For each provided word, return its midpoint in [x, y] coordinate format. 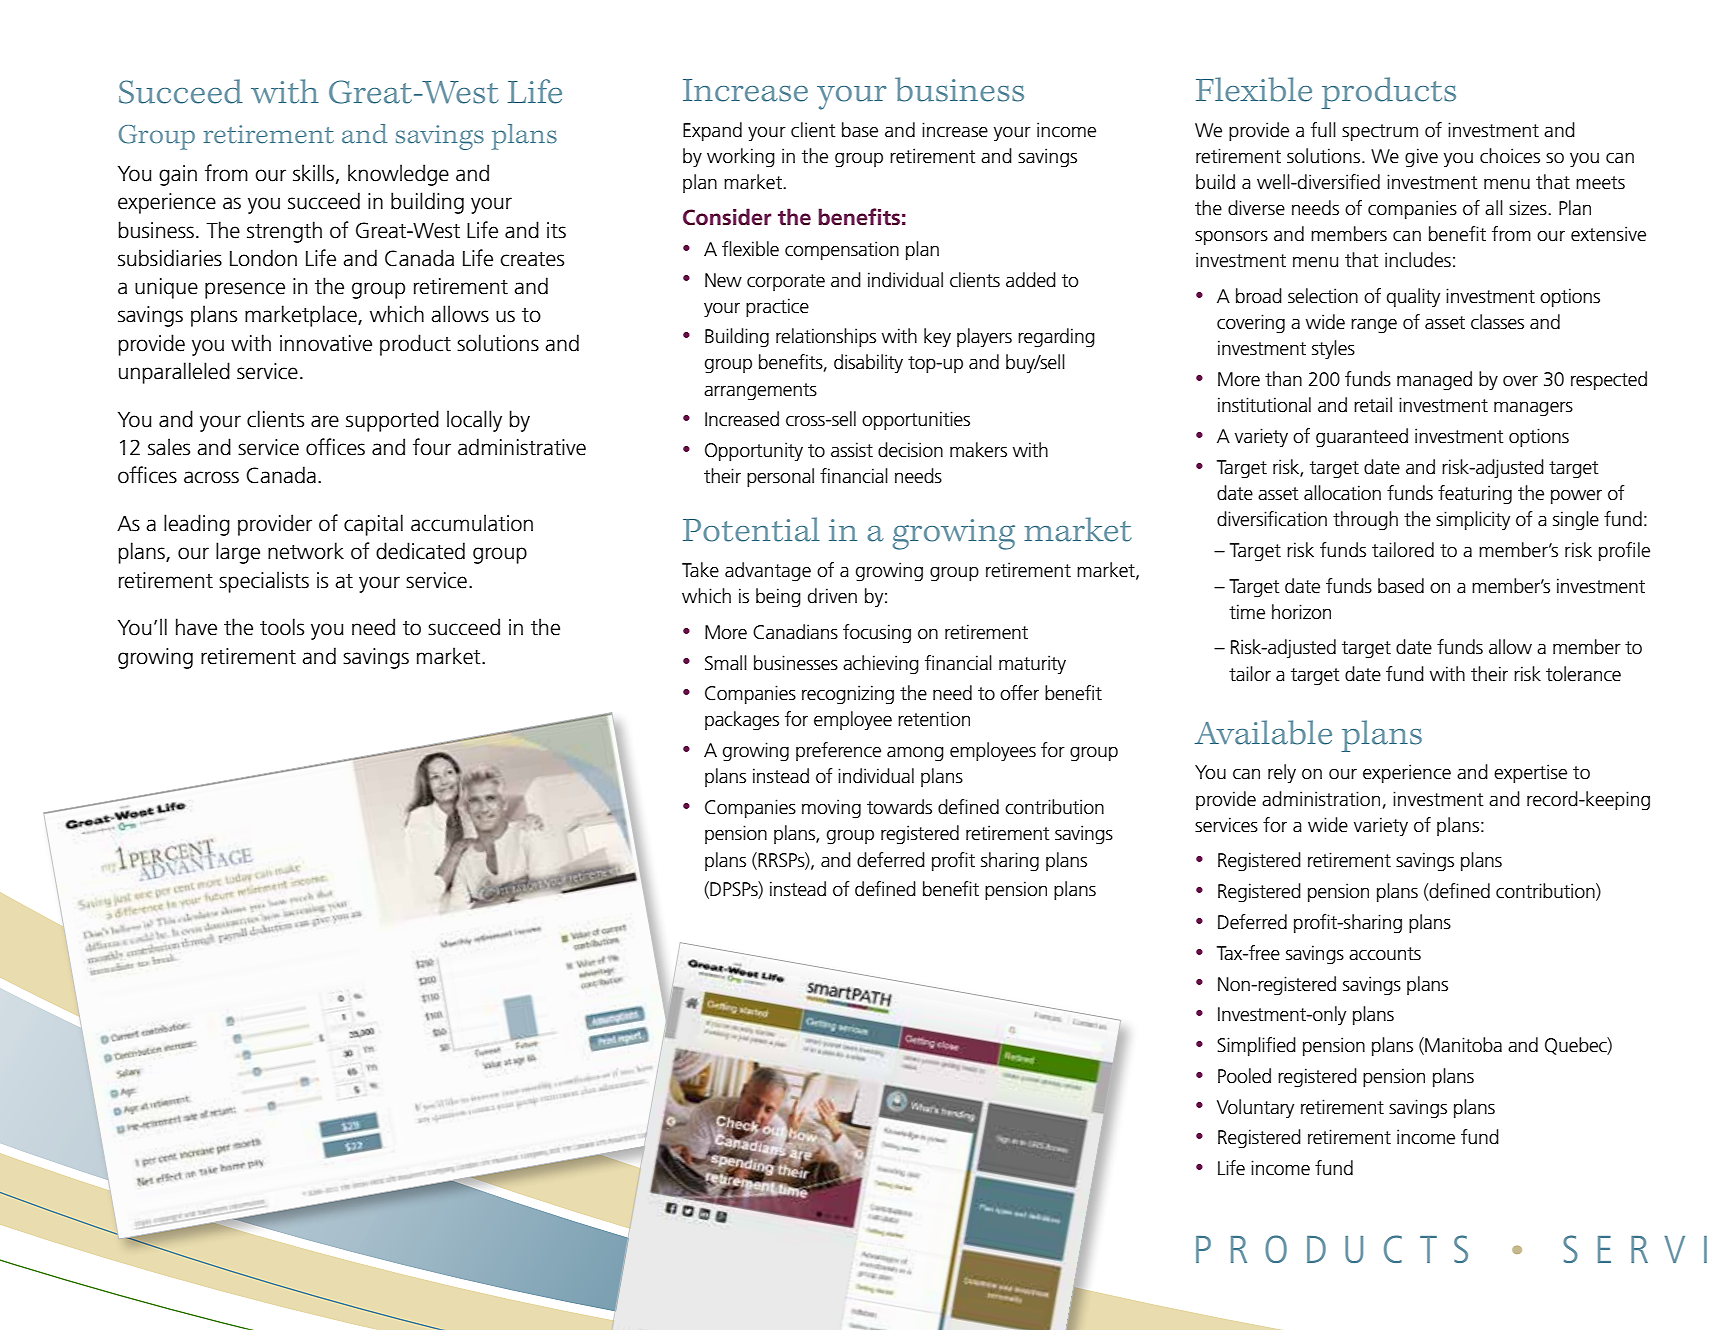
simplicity [1473, 520]
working [741, 158]
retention [934, 719]
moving [831, 809]
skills [313, 173]
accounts [1385, 954]
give [1421, 158]
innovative [326, 343]
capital [373, 525]
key [937, 337]
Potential [751, 529]
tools [282, 627]
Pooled [1244, 1076]
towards [899, 807]
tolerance [1583, 674]
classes [1497, 322]
